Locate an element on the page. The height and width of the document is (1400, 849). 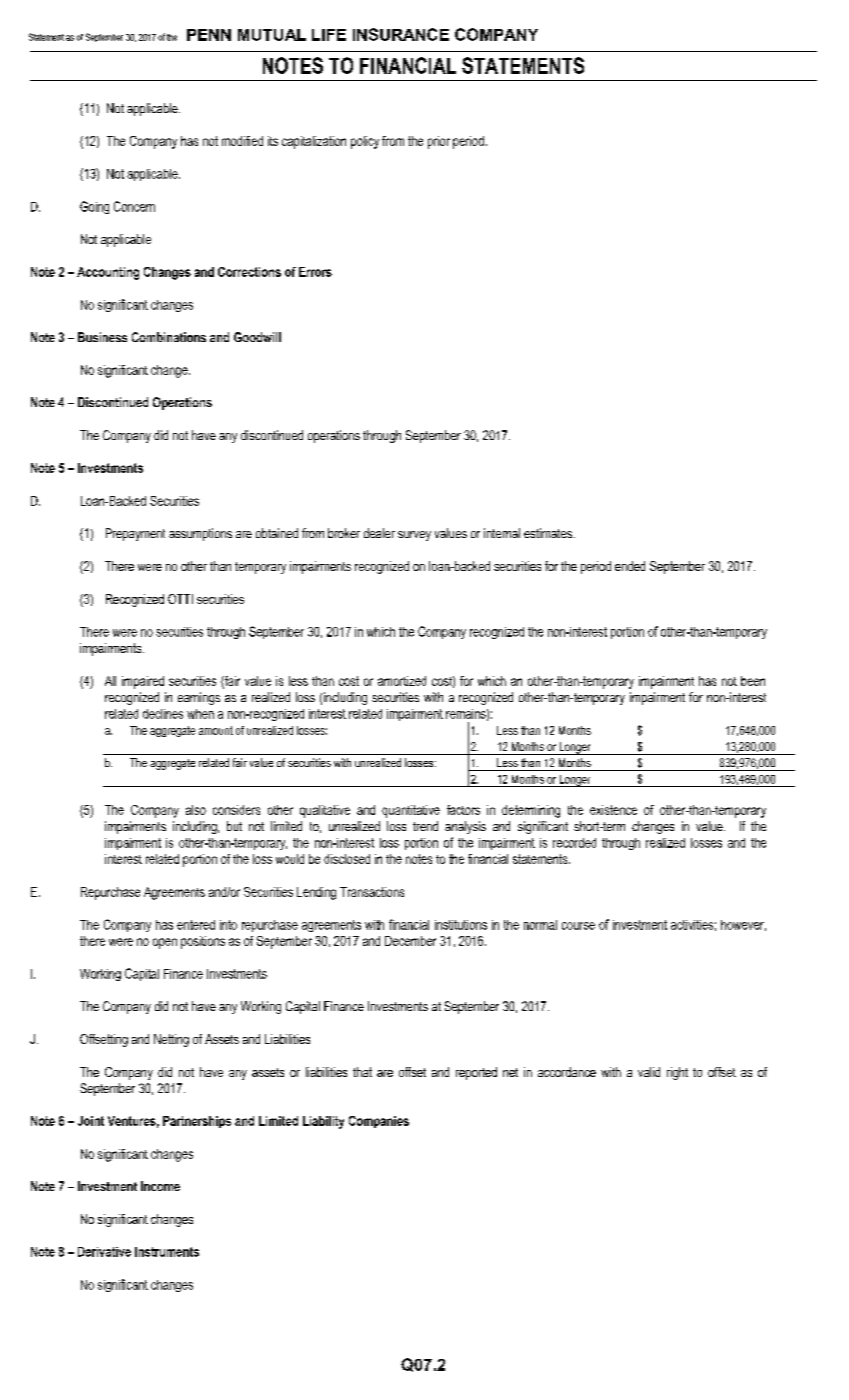
amortized is located at coordinates (402, 681).
